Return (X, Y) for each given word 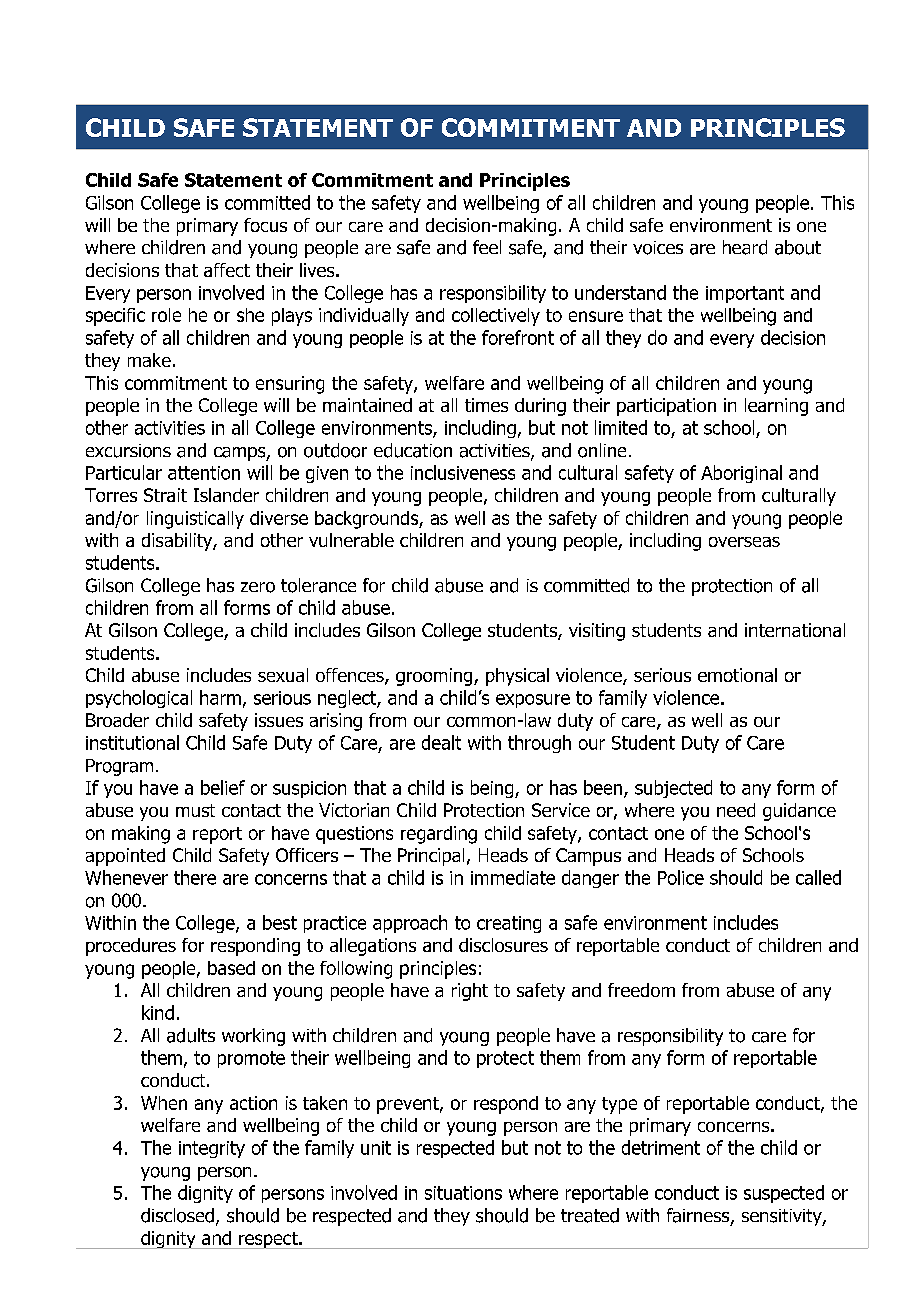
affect (227, 270)
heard (745, 247)
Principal (431, 857)
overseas (744, 542)
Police (681, 877)
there (195, 877)
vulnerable (351, 540)
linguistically (195, 520)
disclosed (177, 1215)
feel (487, 247)
